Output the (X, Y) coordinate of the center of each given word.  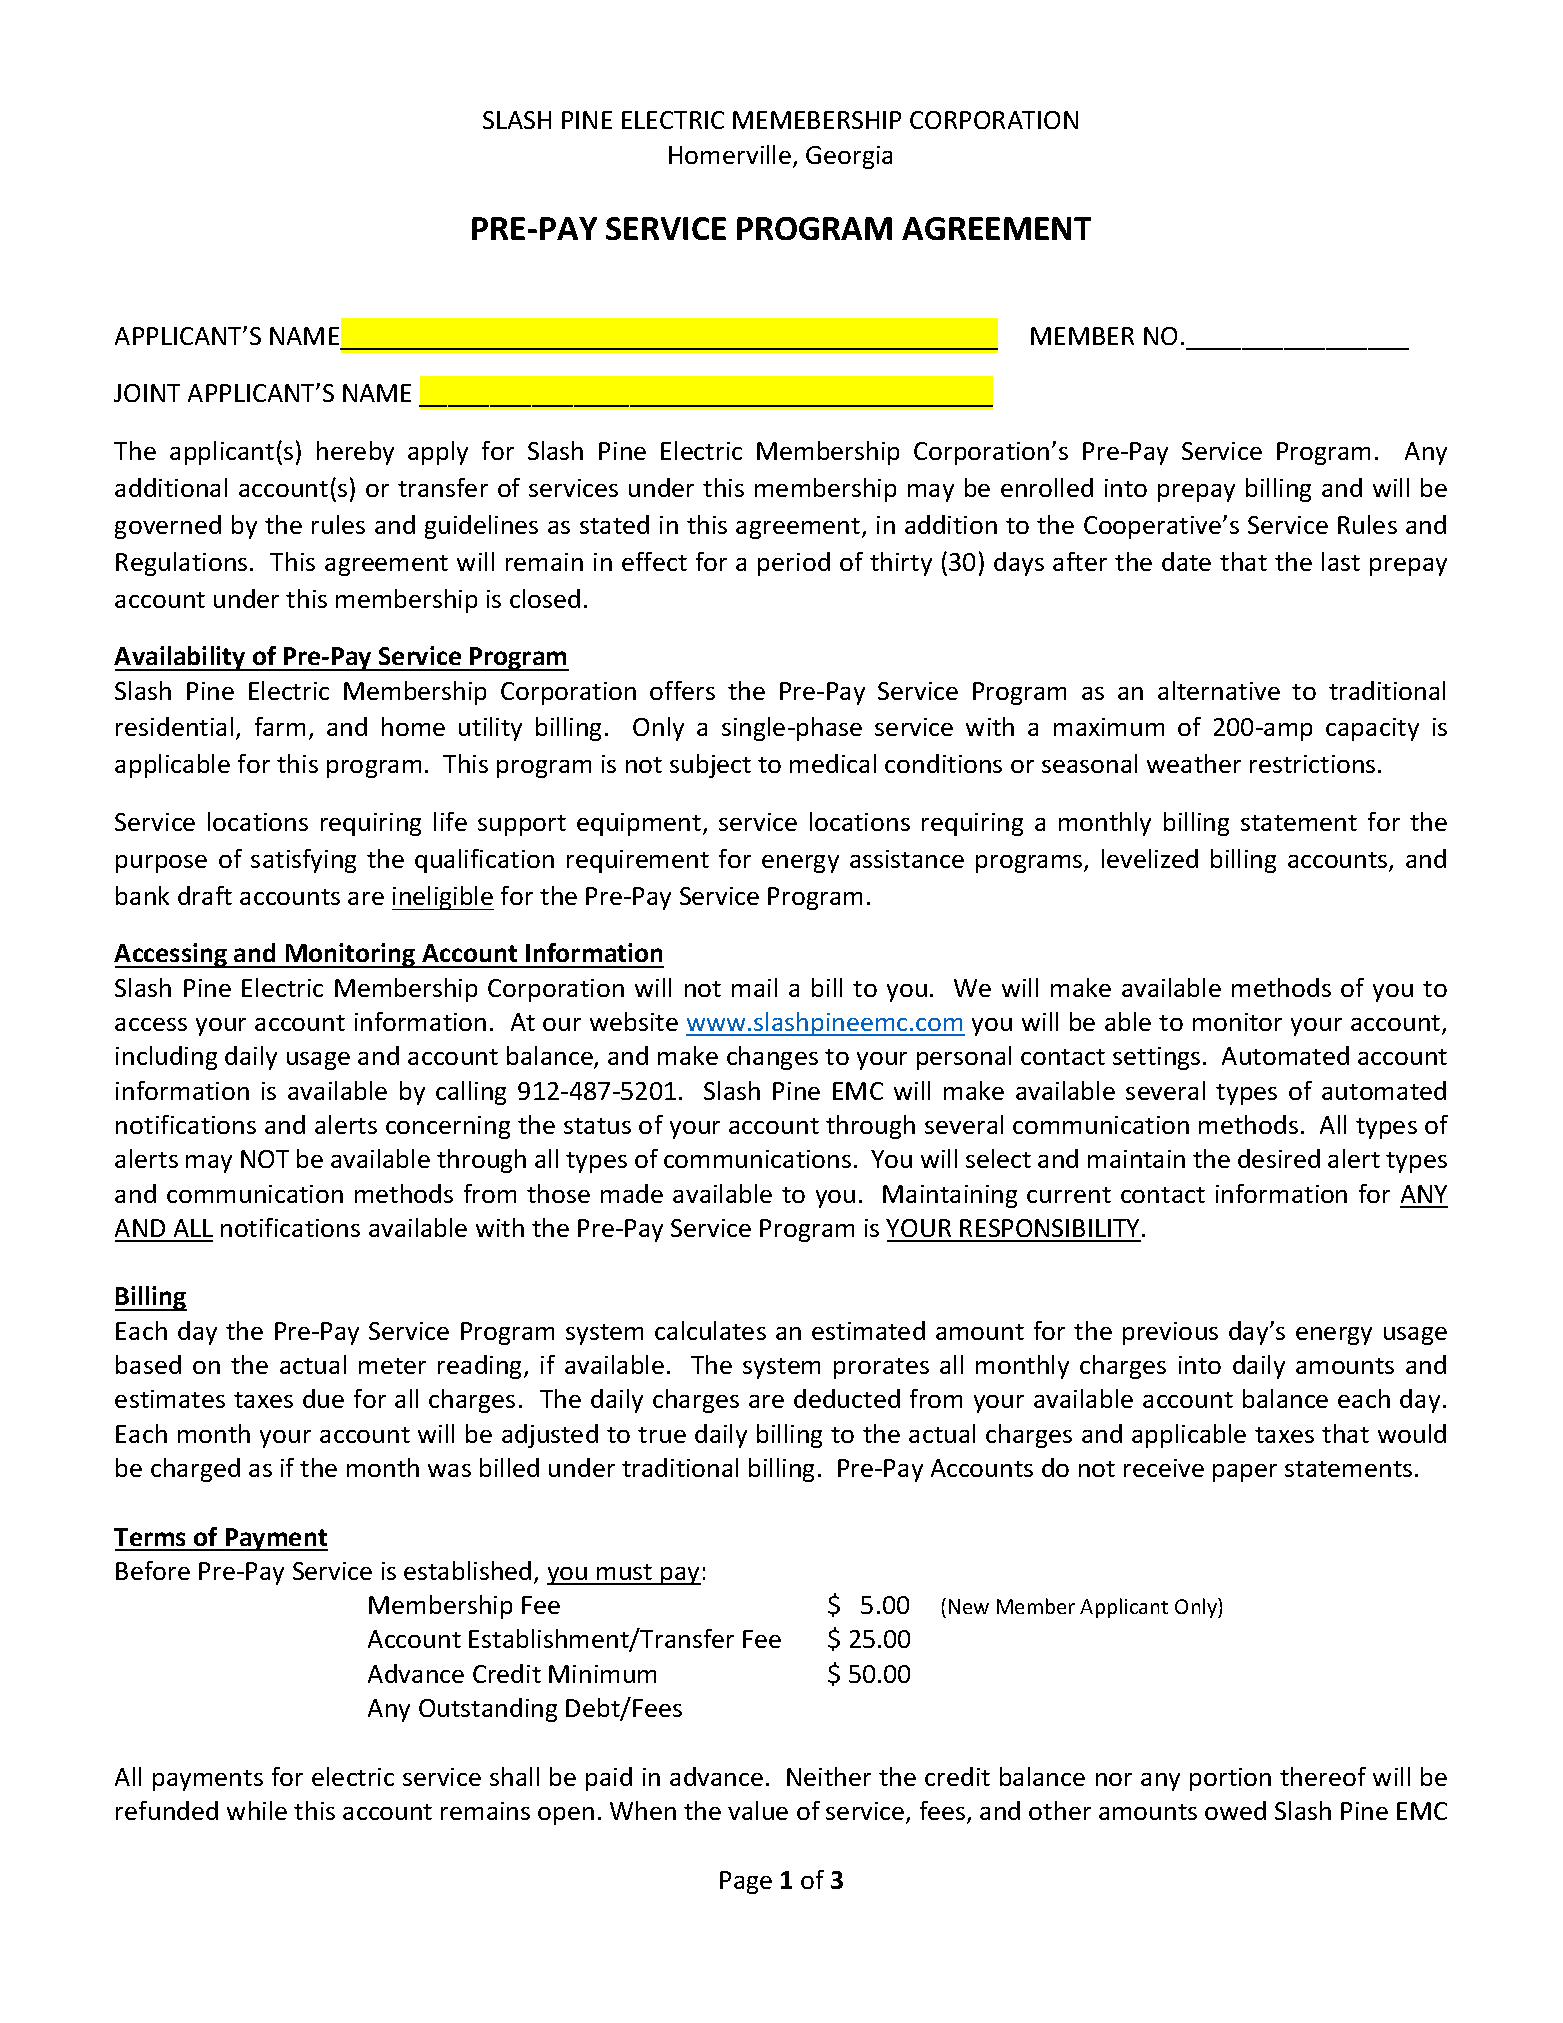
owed (1235, 1810)
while (257, 1810)
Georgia (849, 157)
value (758, 1810)
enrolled (1047, 487)
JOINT (147, 393)
